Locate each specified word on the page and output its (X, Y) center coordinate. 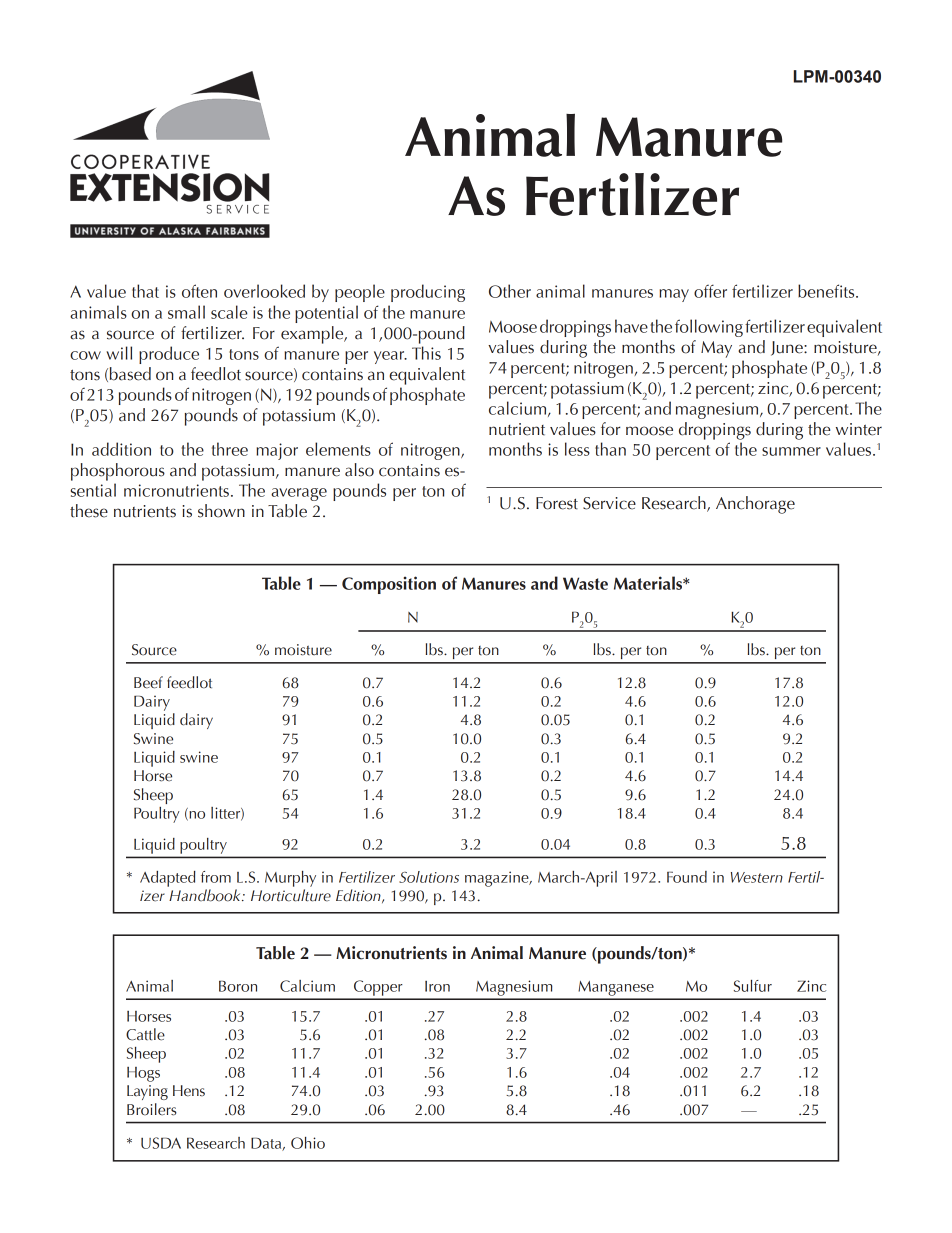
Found (687, 877)
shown (221, 511)
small (186, 312)
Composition (389, 585)
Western (757, 877)
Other (510, 291)
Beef (148, 682)
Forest (557, 503)
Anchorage (755, 505)
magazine (498, 879)
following (709, 328)
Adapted (168, 879)
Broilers (152, 1109)
